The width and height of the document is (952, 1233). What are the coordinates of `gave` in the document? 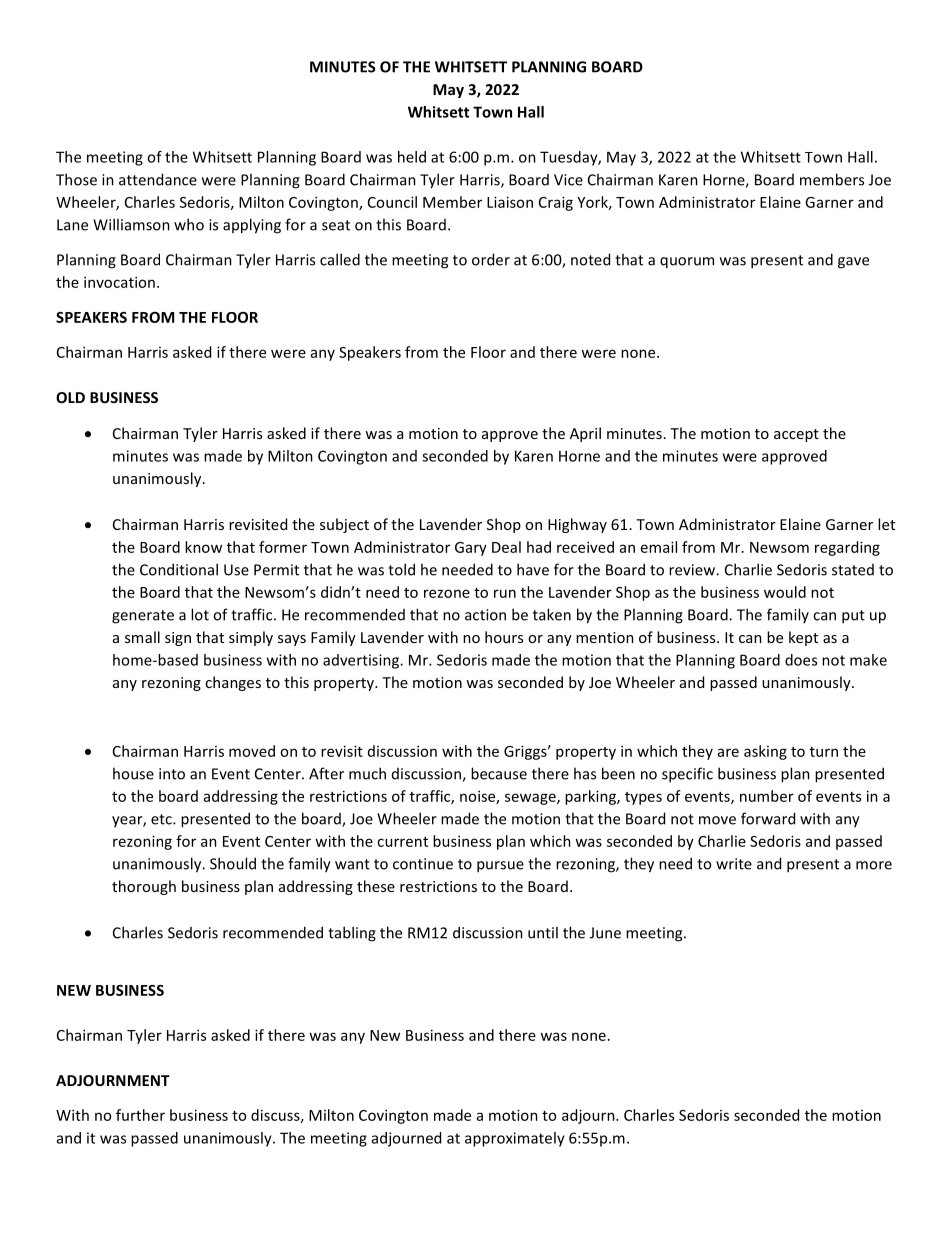 It's located at (853, 263).
